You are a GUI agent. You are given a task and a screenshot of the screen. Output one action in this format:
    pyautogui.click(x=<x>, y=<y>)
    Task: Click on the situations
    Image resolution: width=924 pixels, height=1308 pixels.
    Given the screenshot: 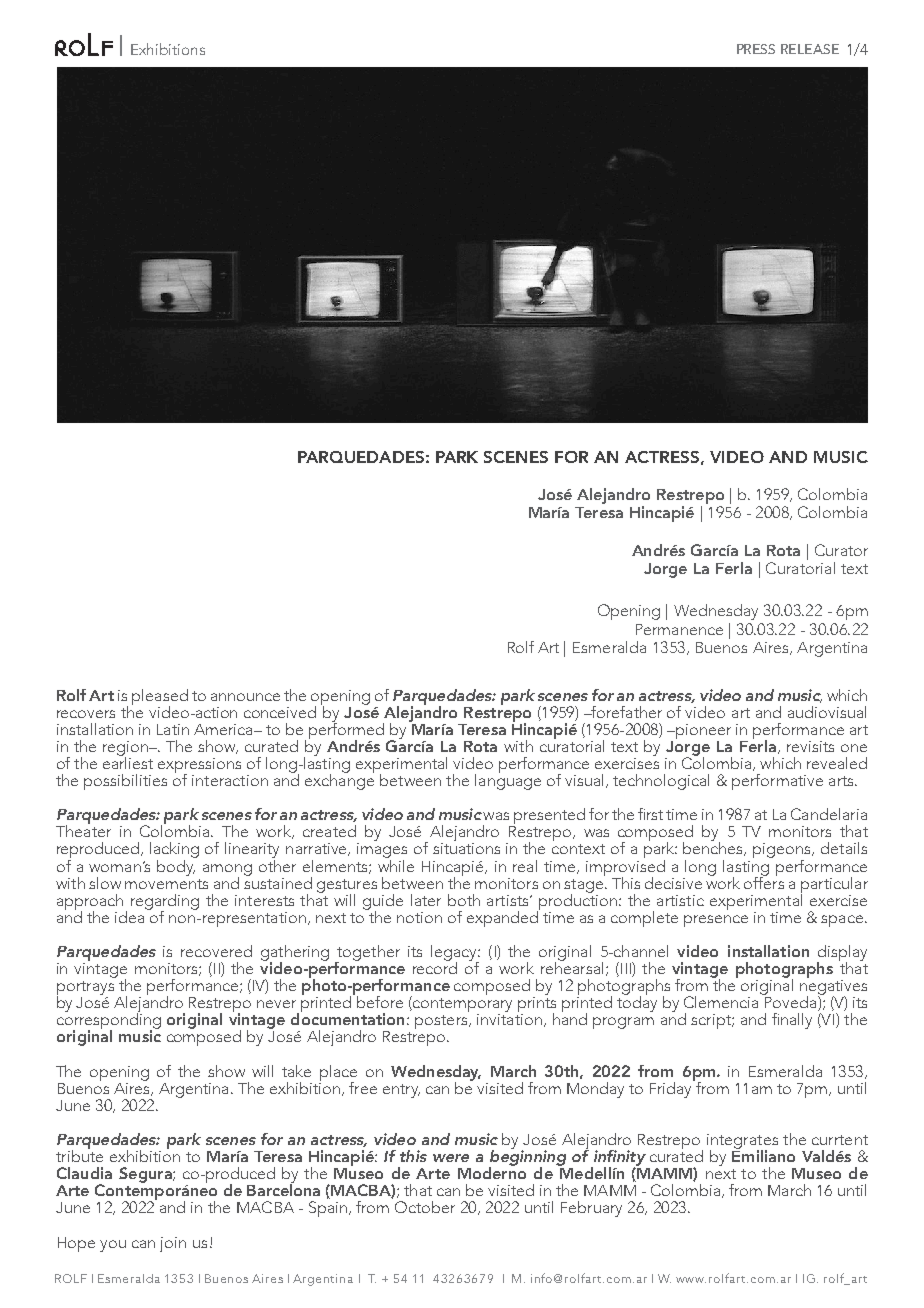 What is the action you would take?
    pyautogui.click(x=466, y=848)
